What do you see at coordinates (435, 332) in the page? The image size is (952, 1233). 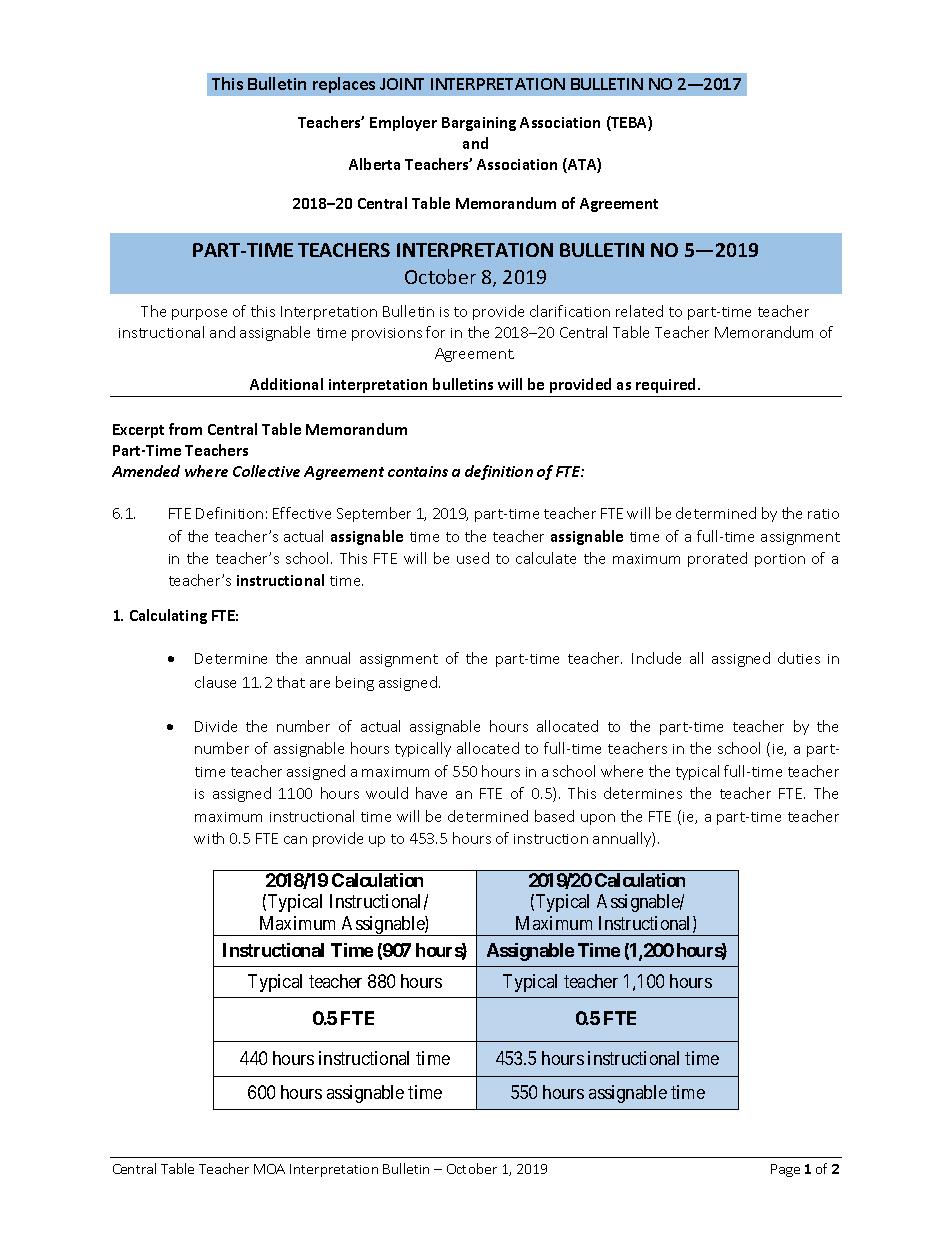 I see `for` at bounding box center [435, 332].
